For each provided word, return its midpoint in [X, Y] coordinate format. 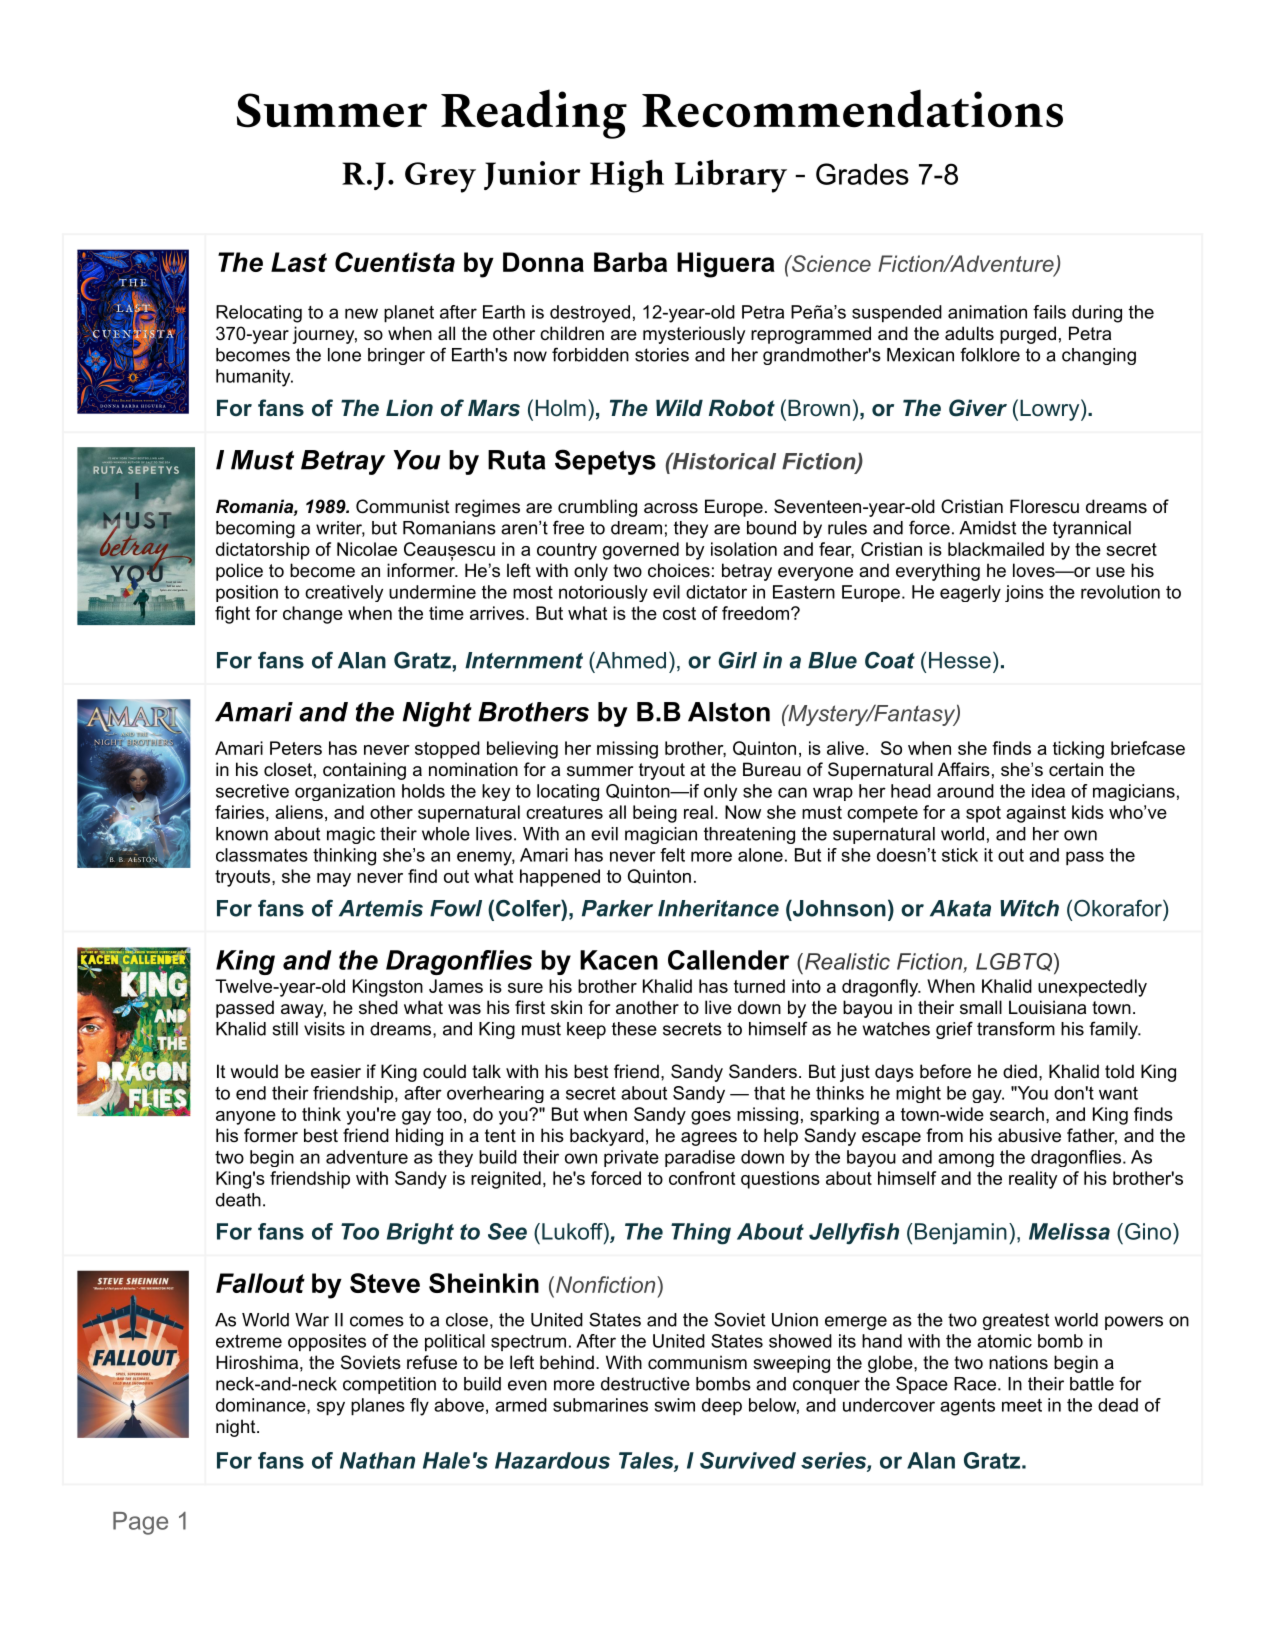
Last [299, 262]
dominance [262, 1406]
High [627, 176]
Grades [862, 174]
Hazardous [552, 1460]
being [655, 814]
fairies [239, 812]
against [1036, 814]
